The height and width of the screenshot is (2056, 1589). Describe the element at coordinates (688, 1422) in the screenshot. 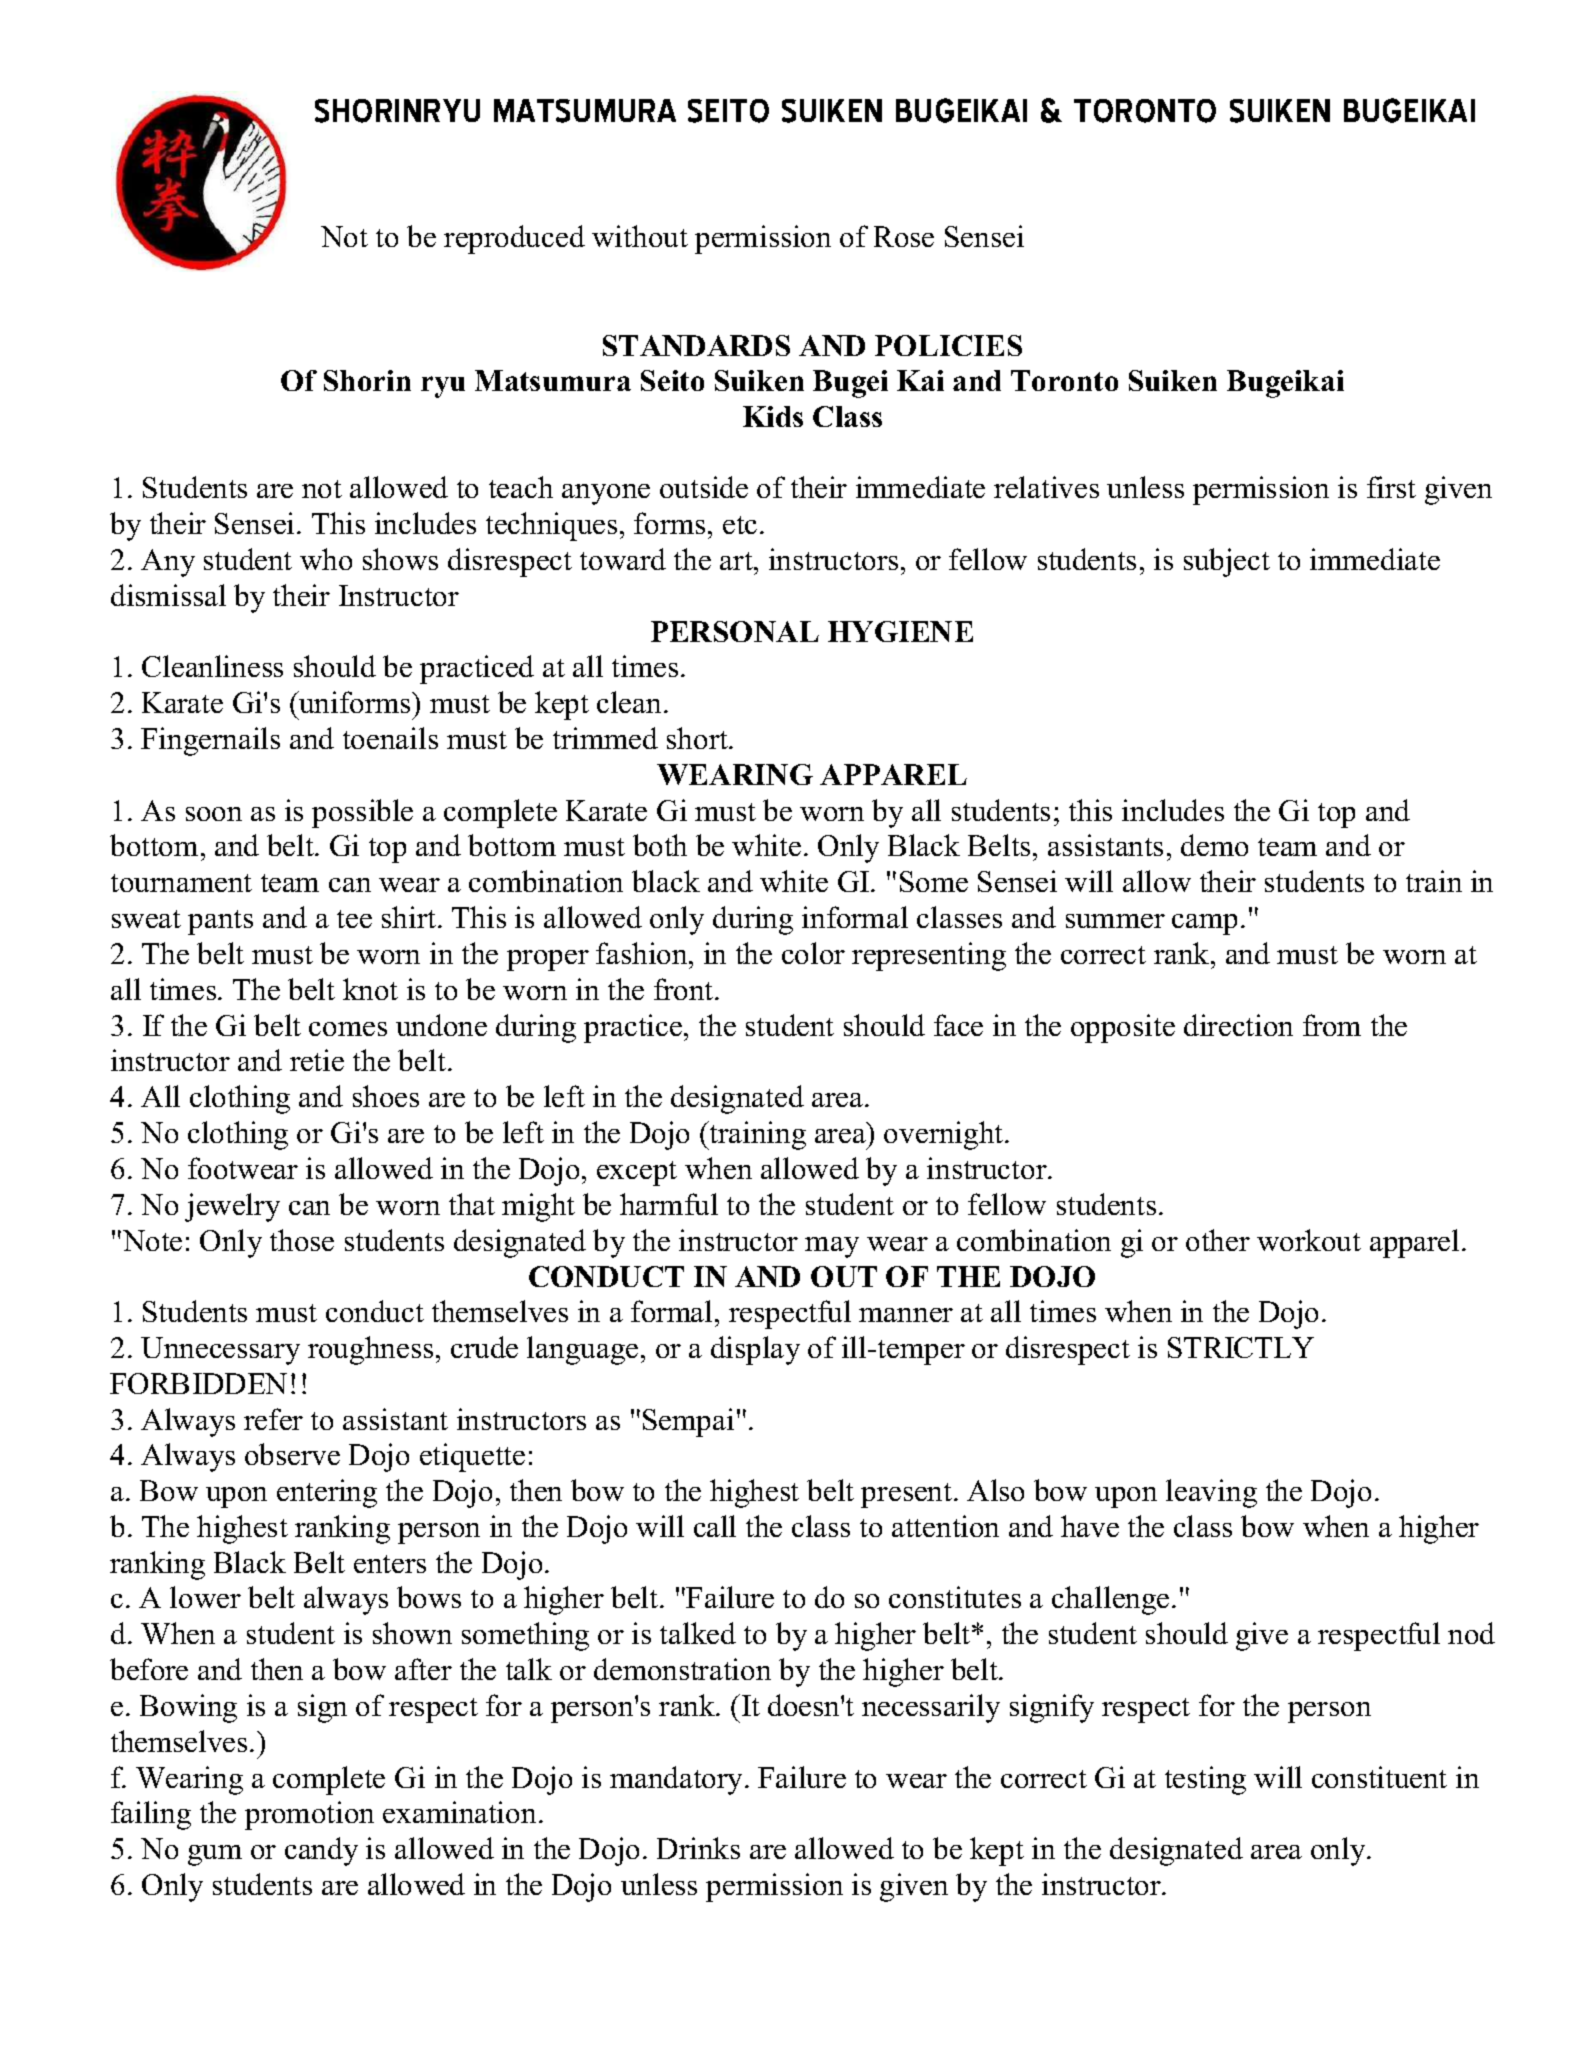

I see `Sempai` at that location.
